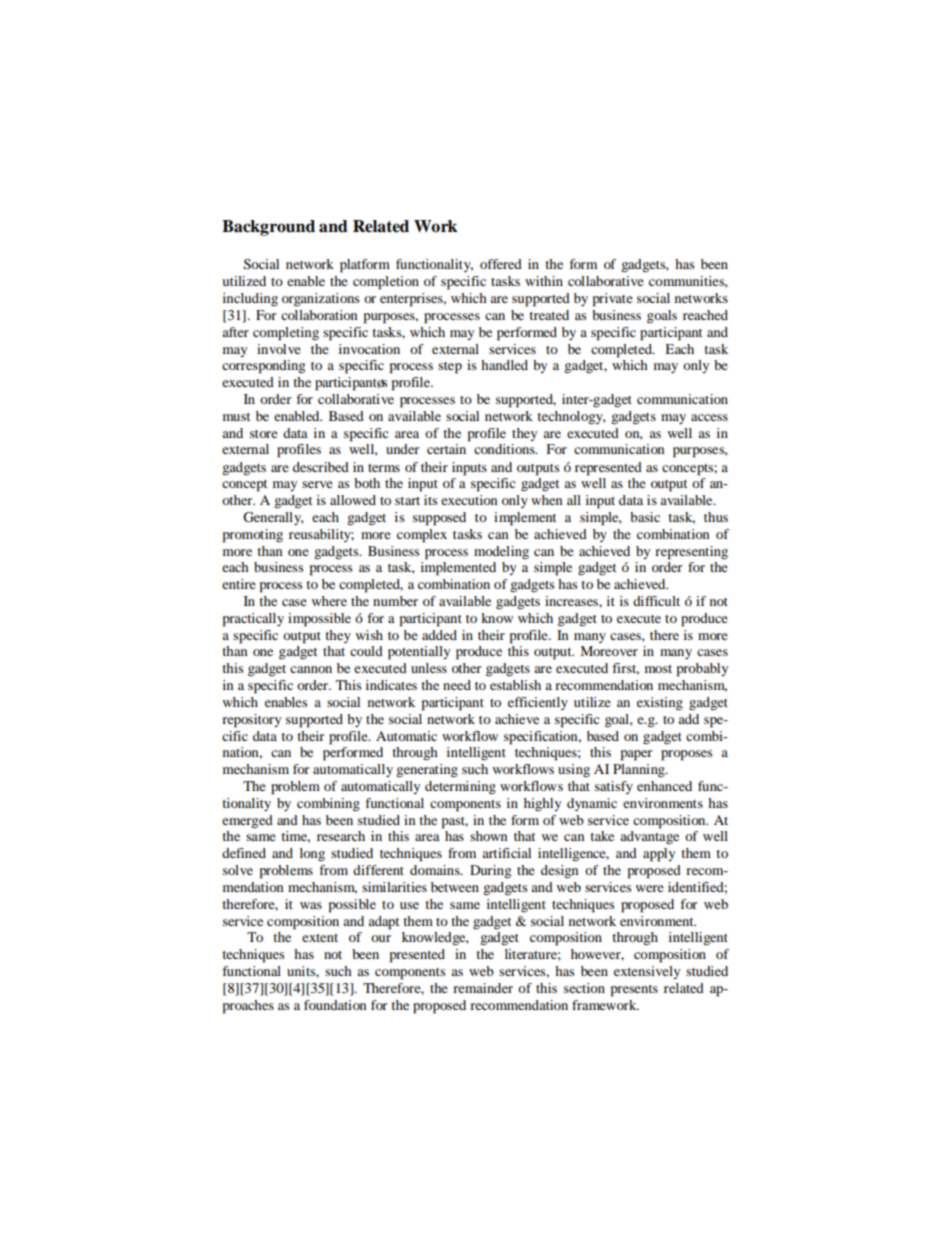 The height and width of the page is (1233, 952). What do you see at coordinates (268, 228) in the page?
I see `Background` at bounding box center [268, 228].
